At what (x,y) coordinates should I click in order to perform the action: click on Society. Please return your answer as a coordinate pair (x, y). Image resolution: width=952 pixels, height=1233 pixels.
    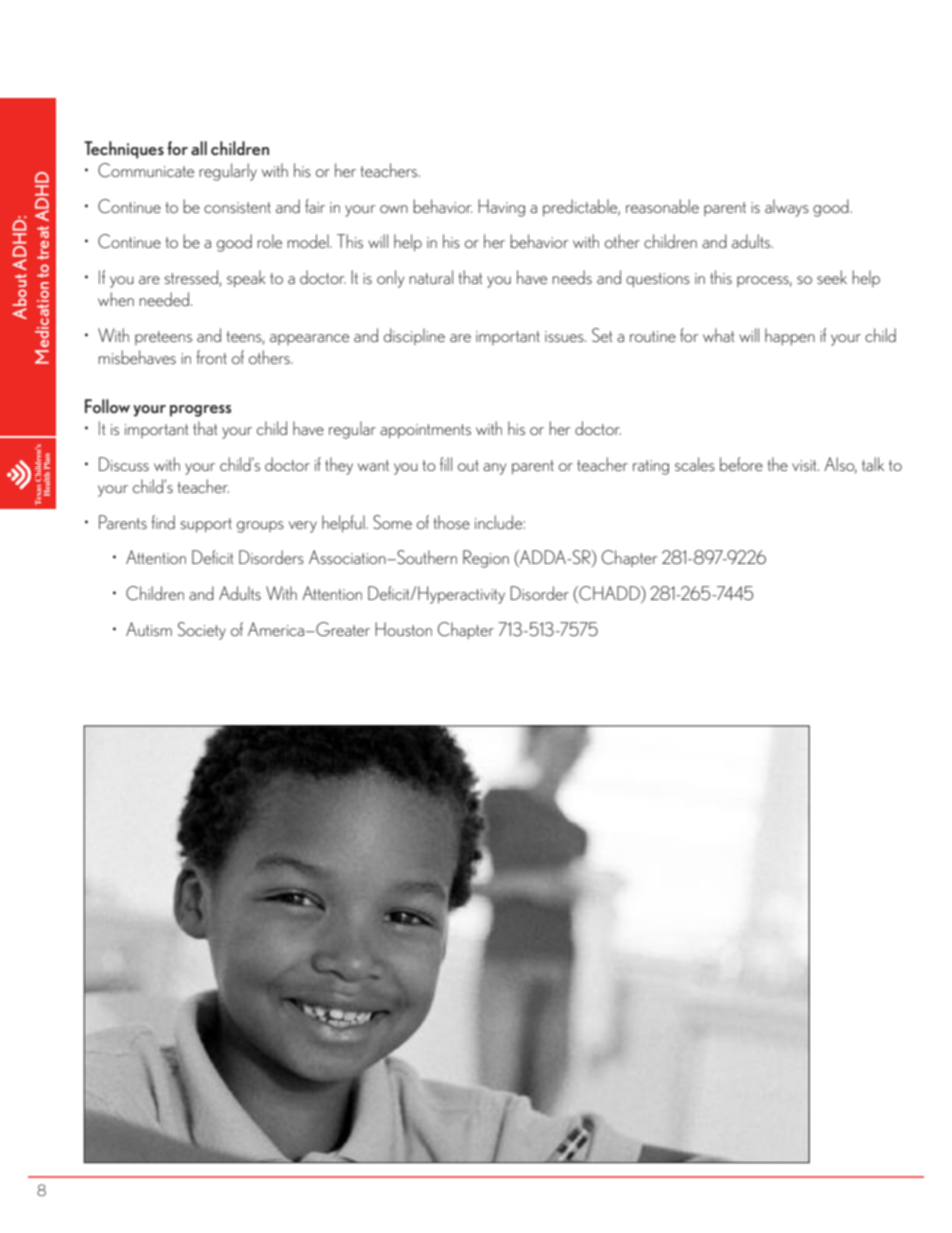
    Looking at the image, I should click on (202, 631).
